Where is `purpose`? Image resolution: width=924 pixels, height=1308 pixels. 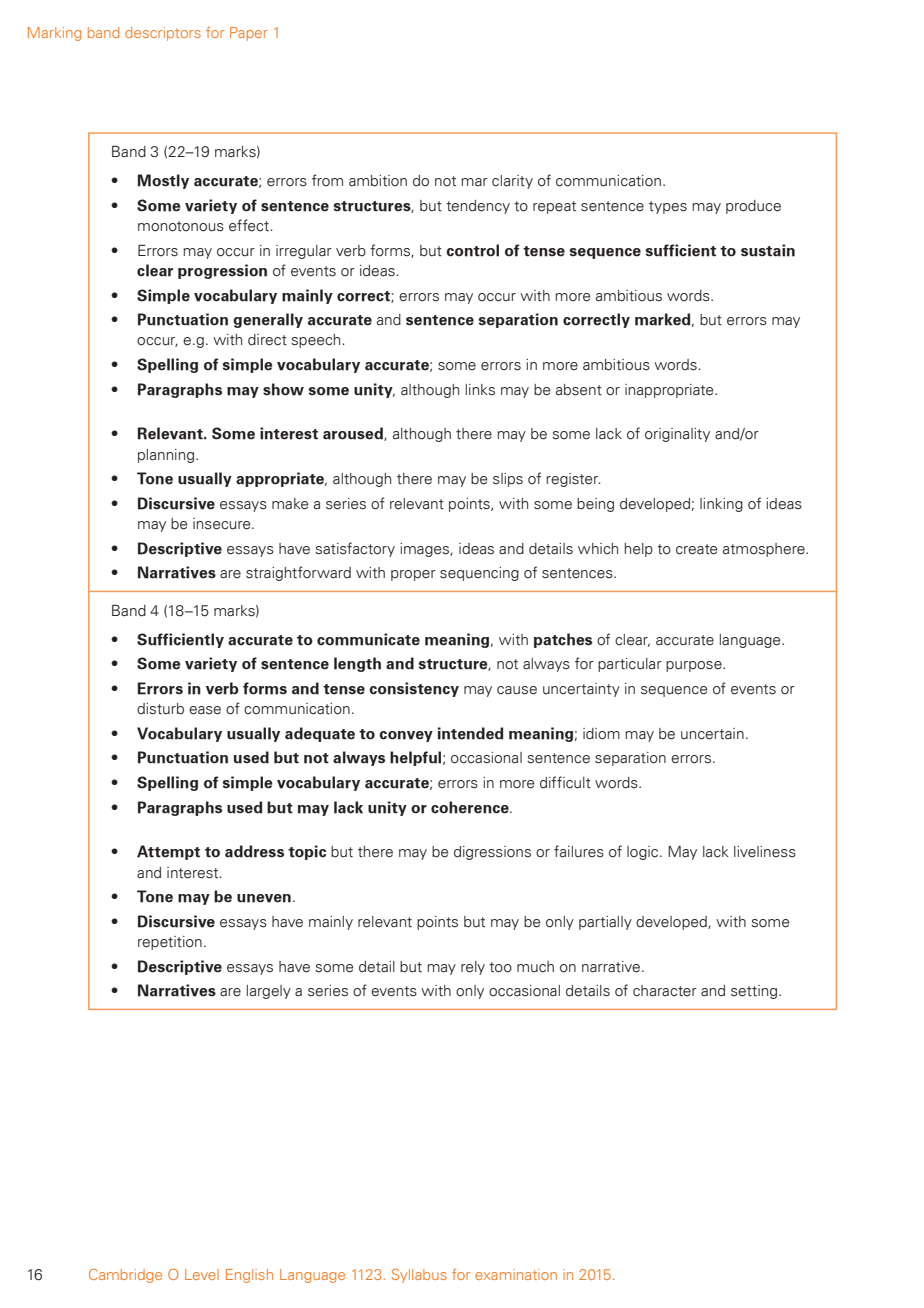 purpose is located at coordinates (695, 666).
